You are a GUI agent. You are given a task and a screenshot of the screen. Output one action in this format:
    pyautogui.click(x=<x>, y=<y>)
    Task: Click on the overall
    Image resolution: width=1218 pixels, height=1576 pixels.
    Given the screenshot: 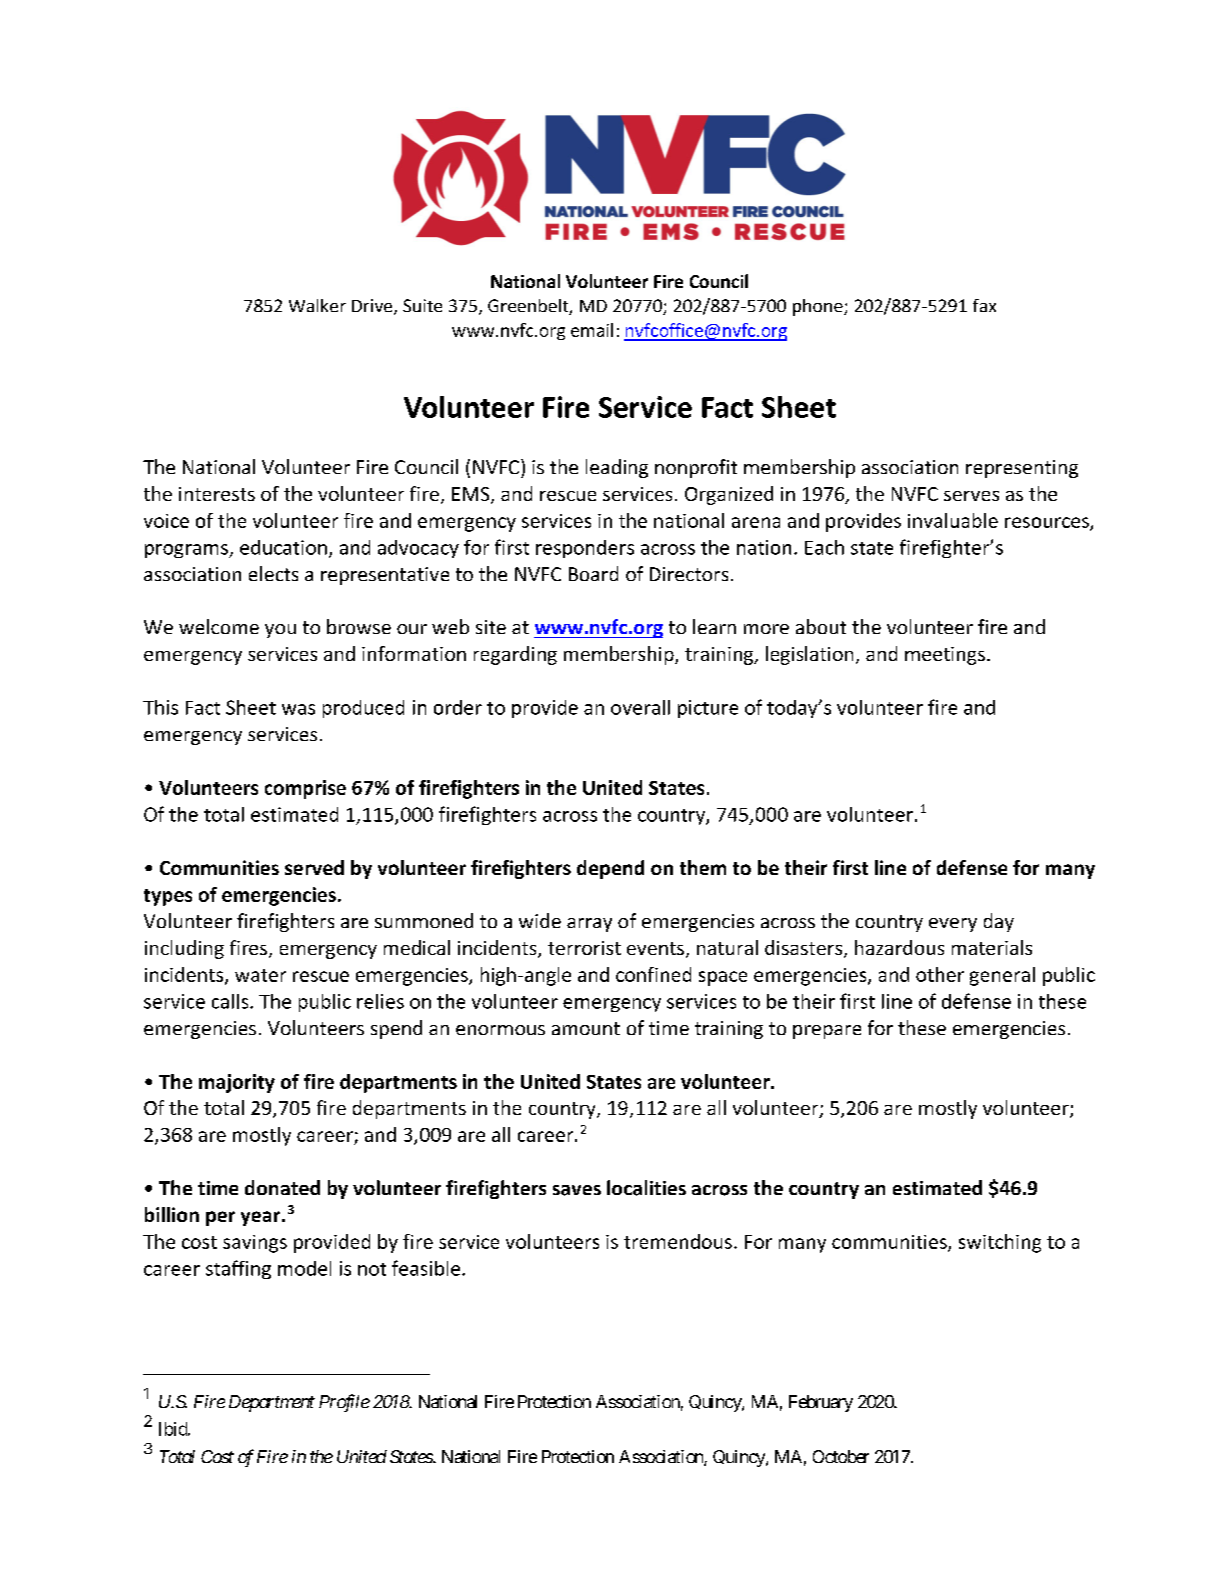 What is the action you would take?
    pyautogui.click(x=640, y=707)
